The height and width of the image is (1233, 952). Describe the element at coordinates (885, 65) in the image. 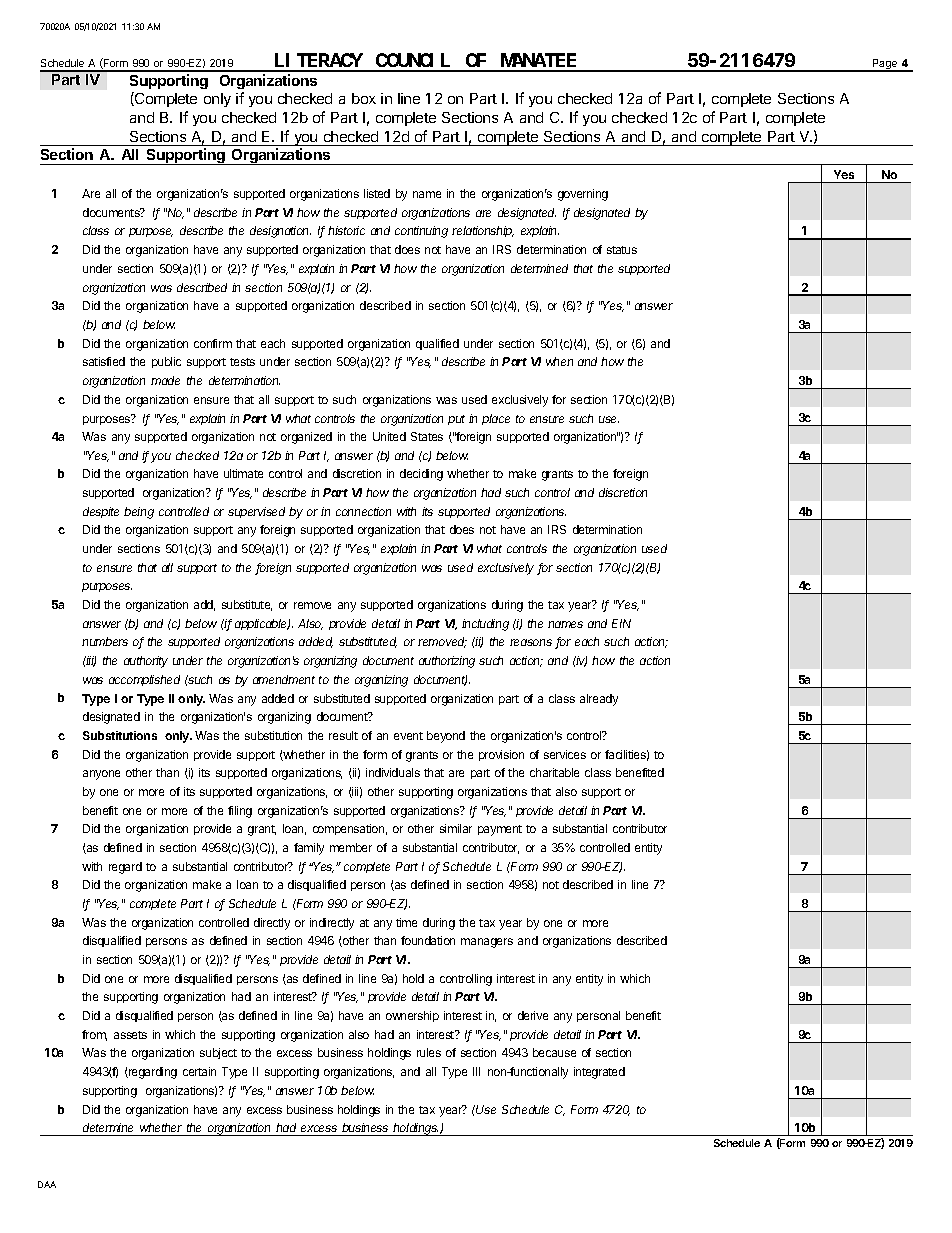

I see `Page` at that location.
